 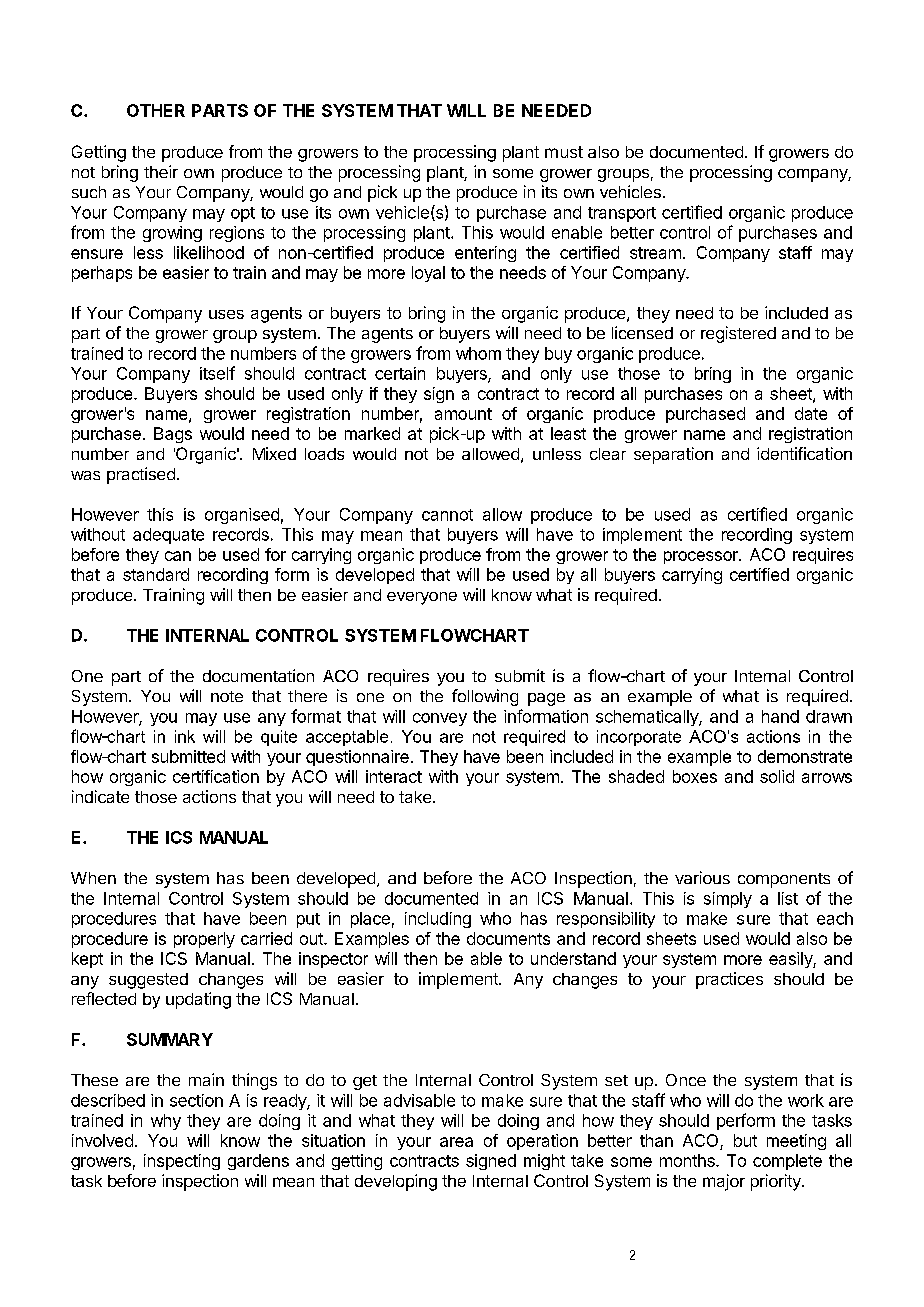 What do you see at coordinates (456, 1142) in the screenshot?
I see `area` at bounding box center [456, 1142].
